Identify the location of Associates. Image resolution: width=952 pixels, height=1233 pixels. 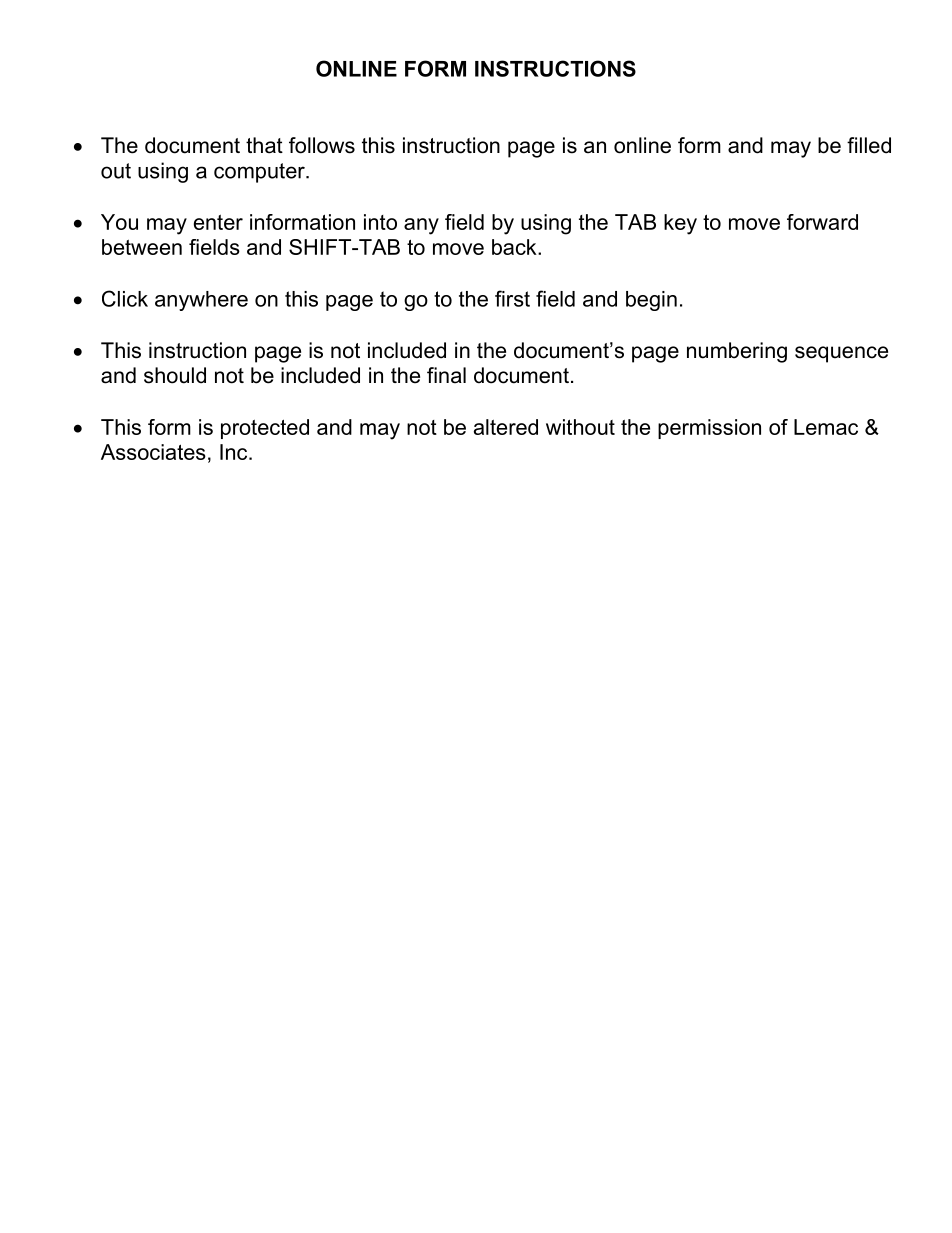
(153, 452).
